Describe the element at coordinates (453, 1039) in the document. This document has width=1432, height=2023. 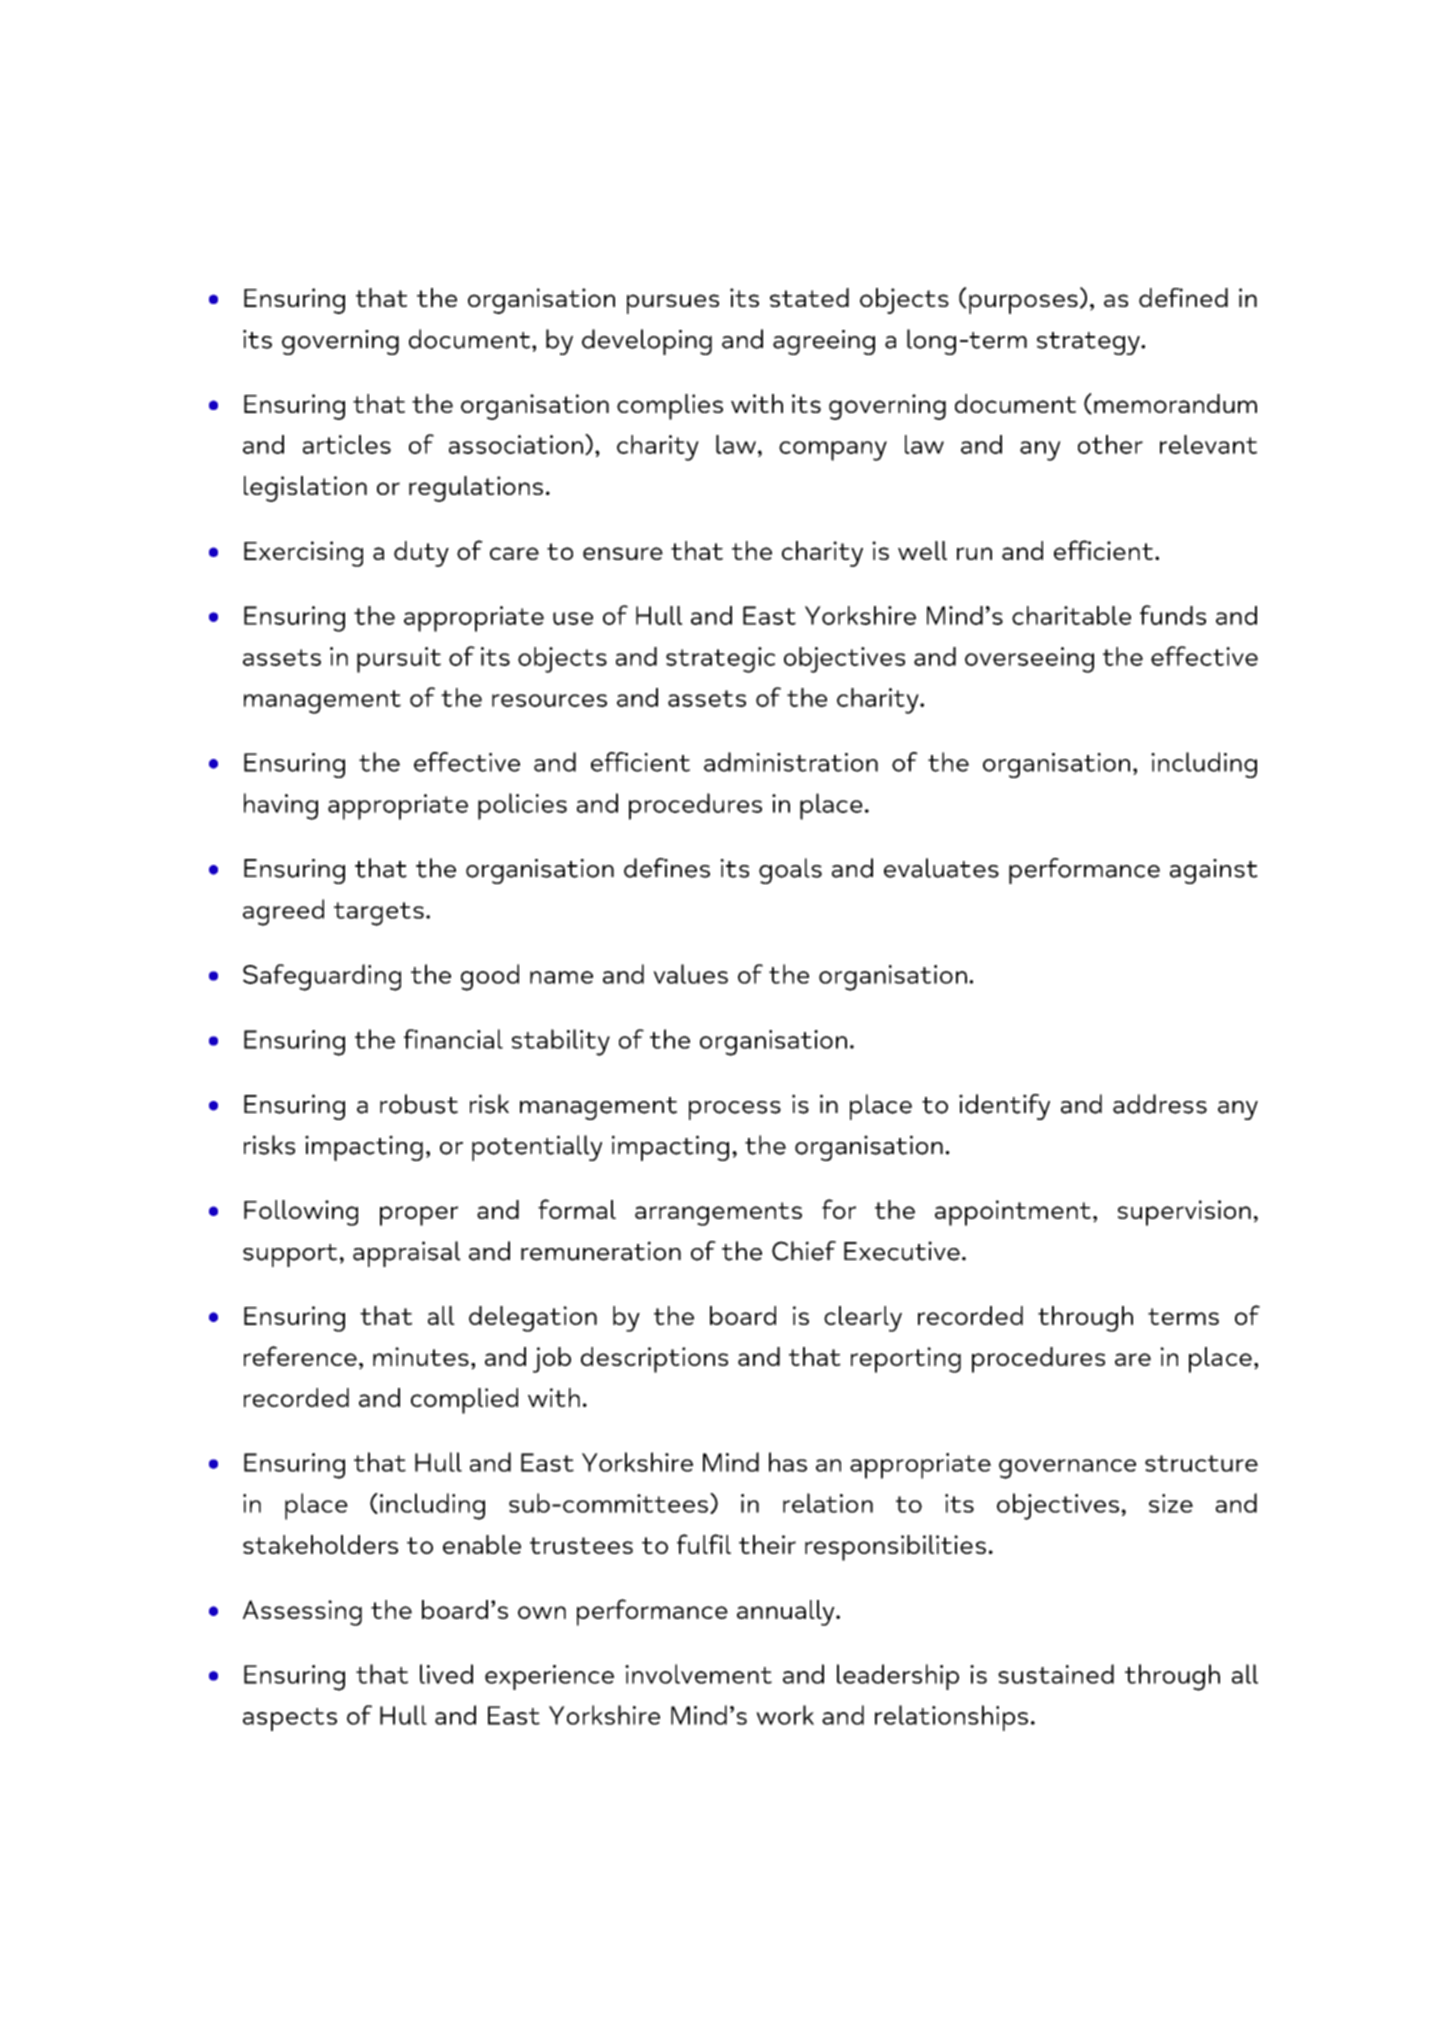
I see `financial` at that location.
